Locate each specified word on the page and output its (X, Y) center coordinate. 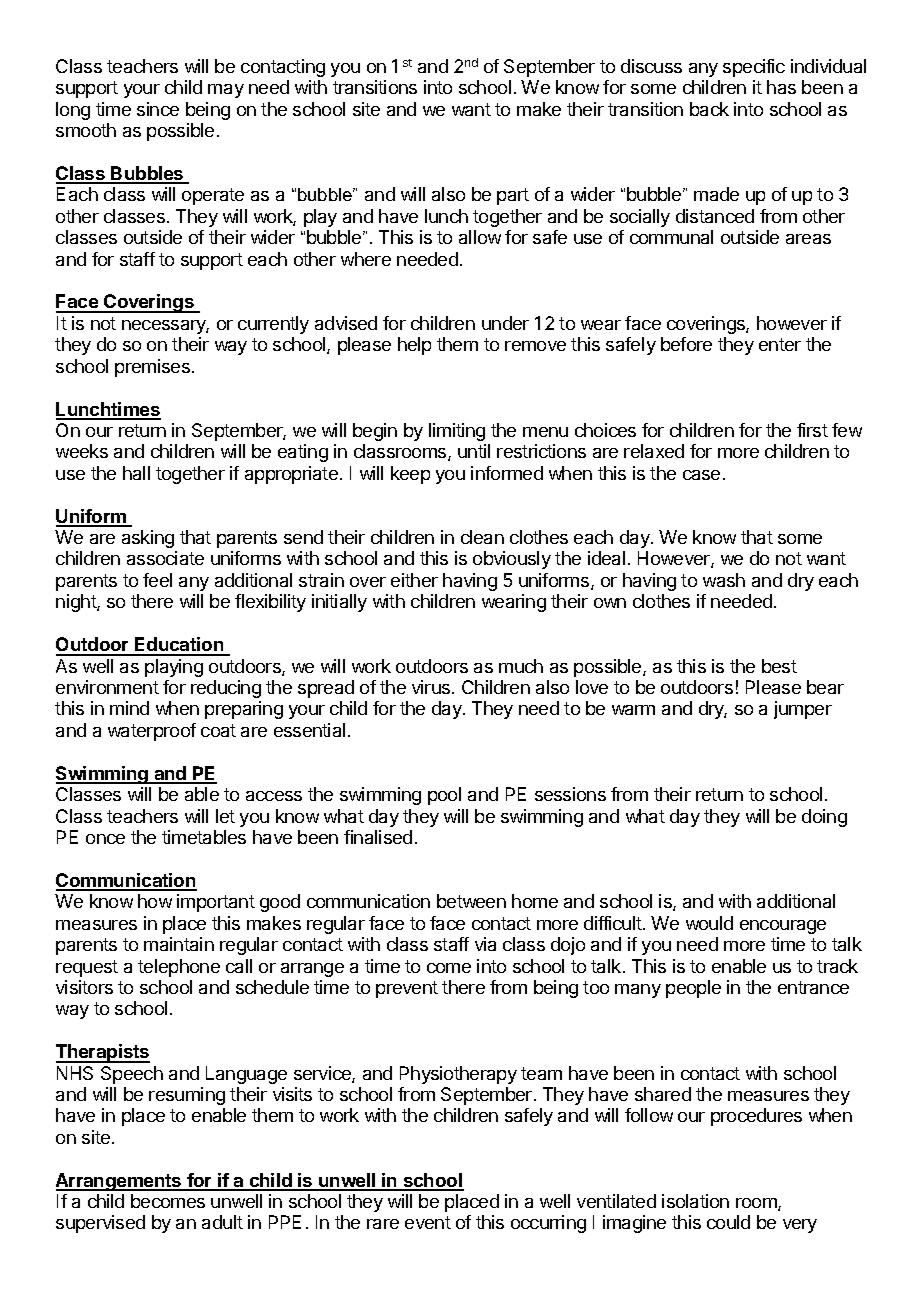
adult (222, 1222)
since (158, 109)
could (728, 1222)
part (513, 196)
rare (383, 1224)
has (781, 87)
